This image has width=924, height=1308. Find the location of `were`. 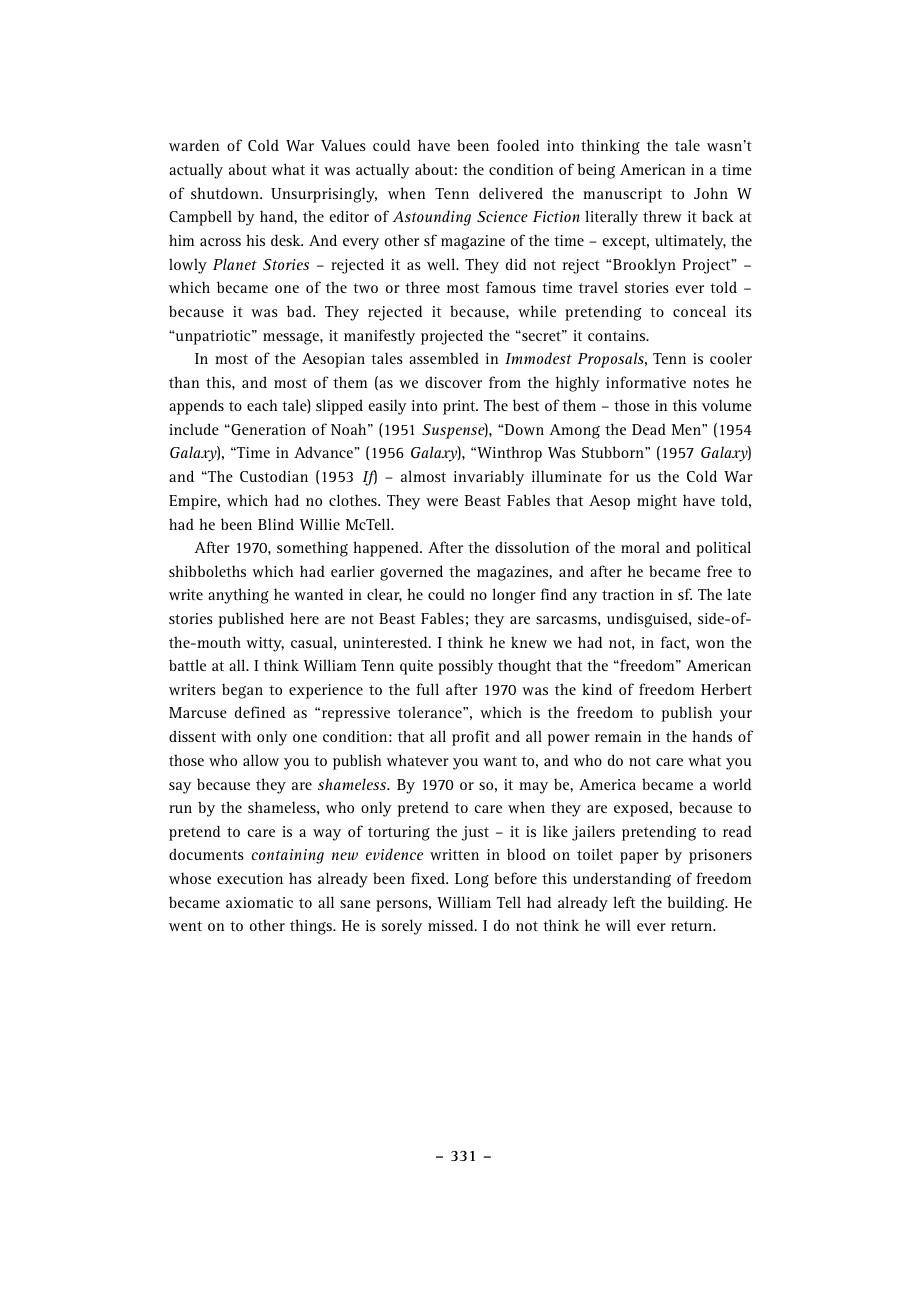

were is located at coordinates (442, 502).
